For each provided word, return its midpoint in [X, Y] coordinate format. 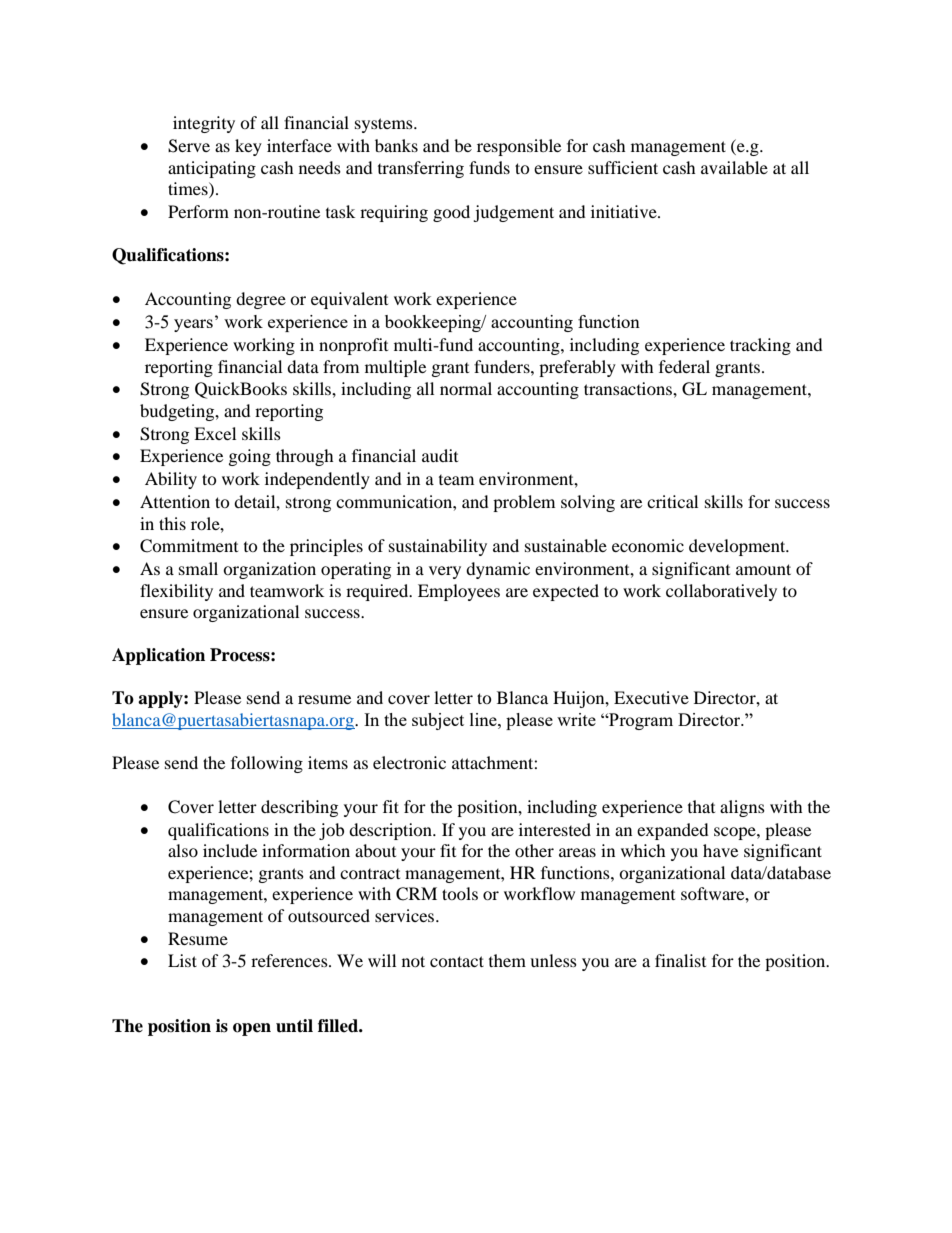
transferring [421, 169]
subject [438, 721]
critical [672, 501]
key [248, 147]
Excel [215, 433]
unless [553, 960]
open [252, 1029]
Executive [651, 697]
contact [457, 961]
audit [440, 455]
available [734, 167]
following [267, 764]
